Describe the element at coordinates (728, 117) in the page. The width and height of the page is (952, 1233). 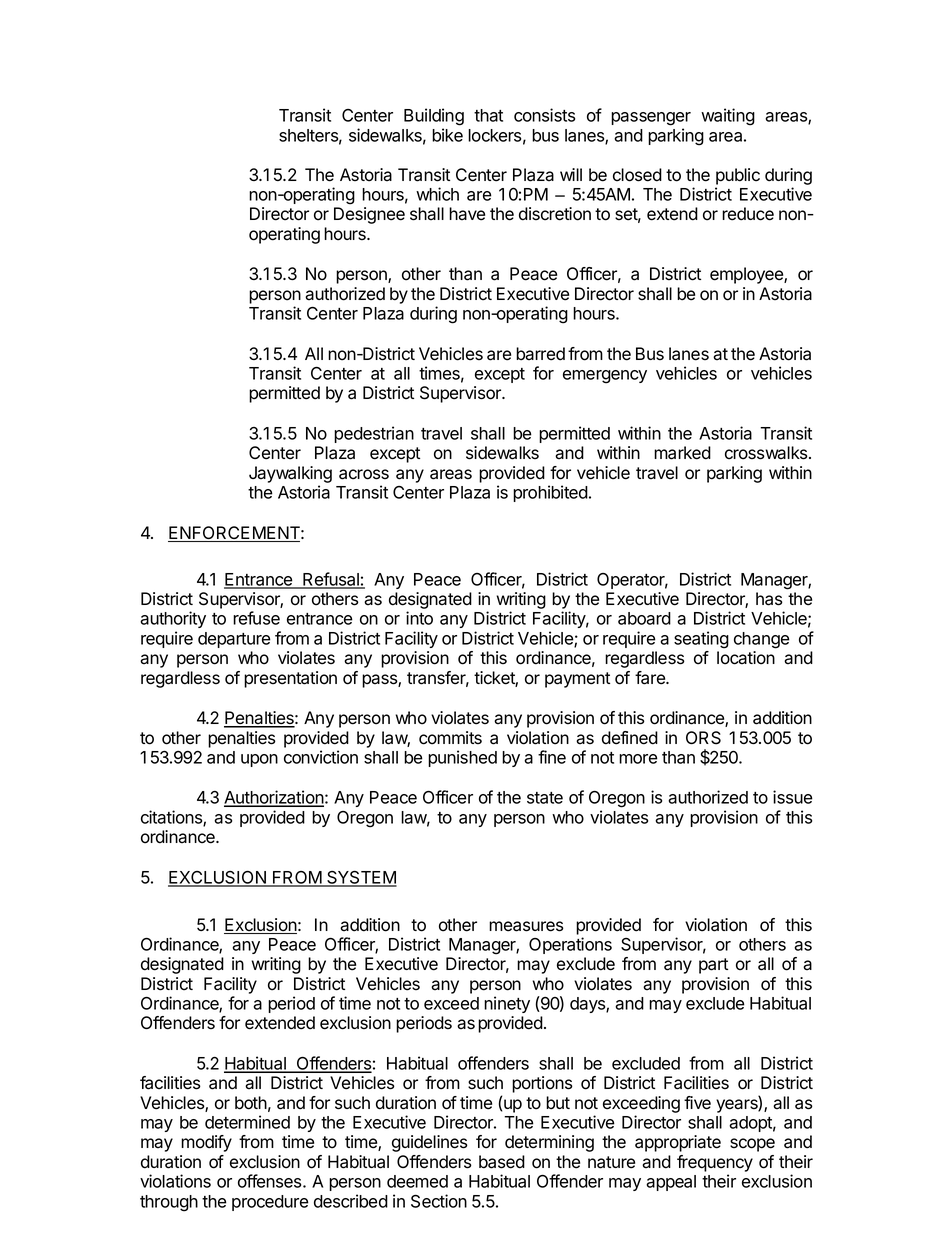
I see `waiting` at that location.
